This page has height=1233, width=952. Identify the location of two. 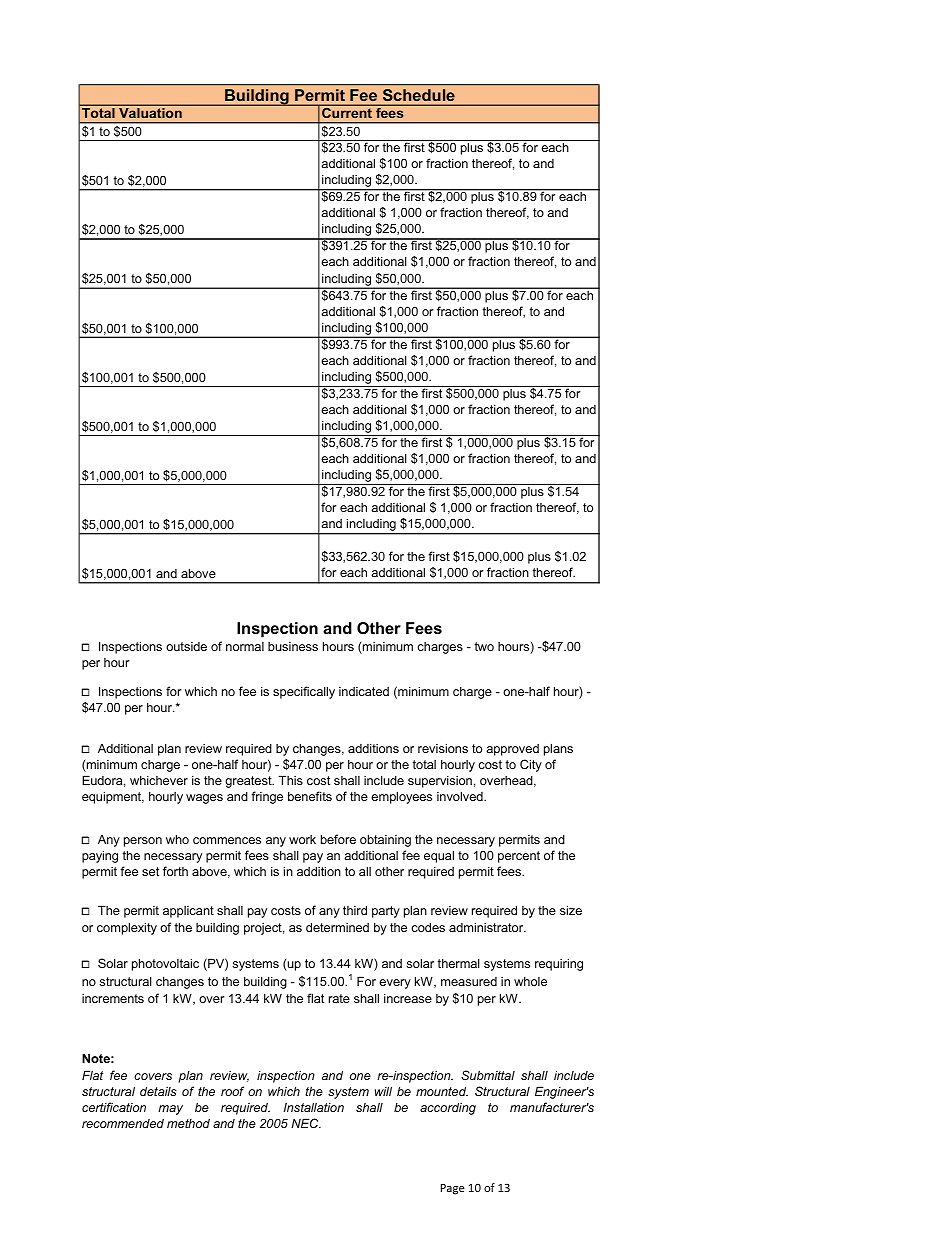
(484, 646).
